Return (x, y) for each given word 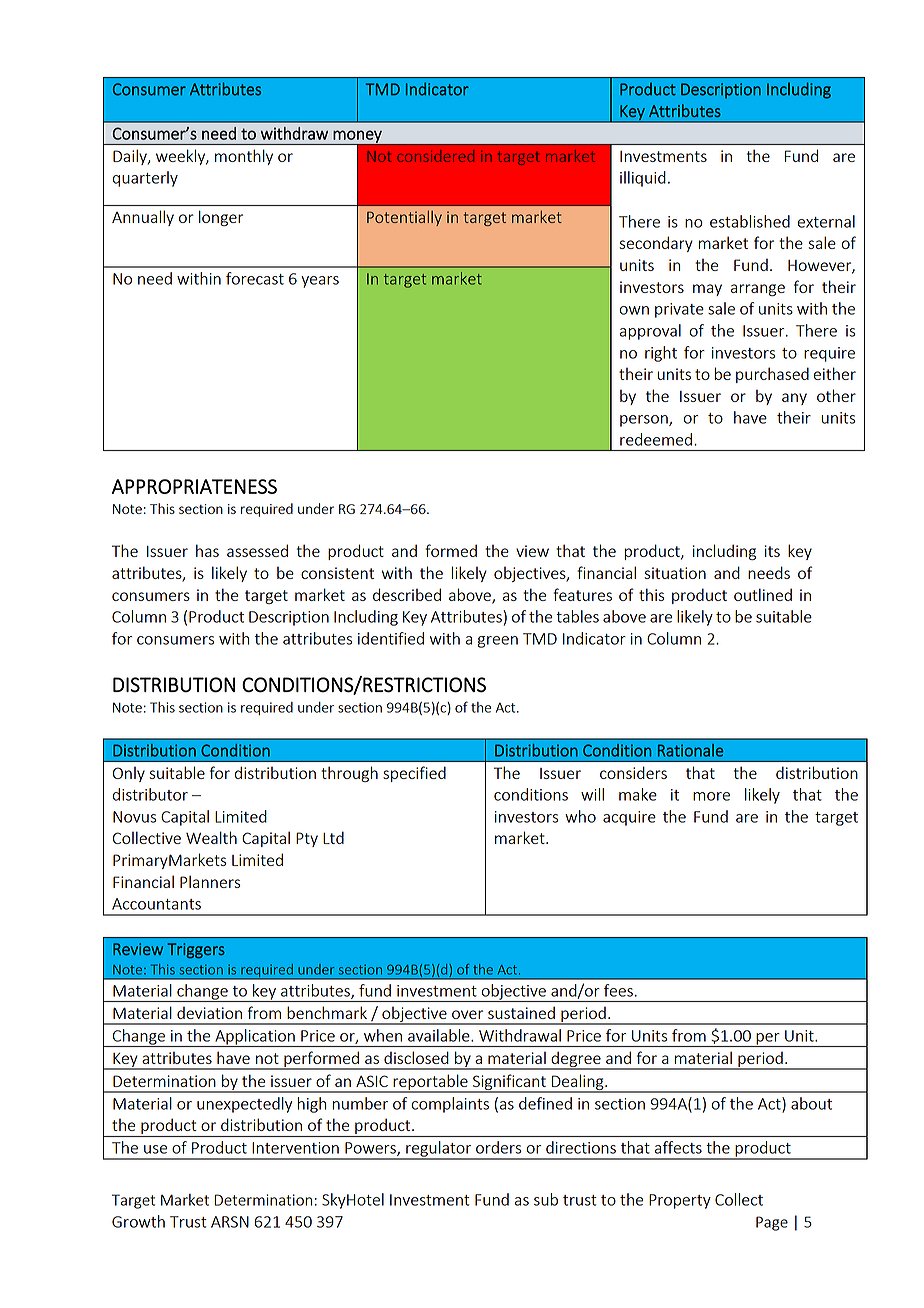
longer (221, 218)
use (155, 1149)
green (498, 642)
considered (435, 156)
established (750, 221)
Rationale (690, 750)
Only (129, 774)
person (645, 421)
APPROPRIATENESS (194, 486)
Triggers (196, 951)
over (467, 1014)
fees (618, 990)
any (794, 399)
